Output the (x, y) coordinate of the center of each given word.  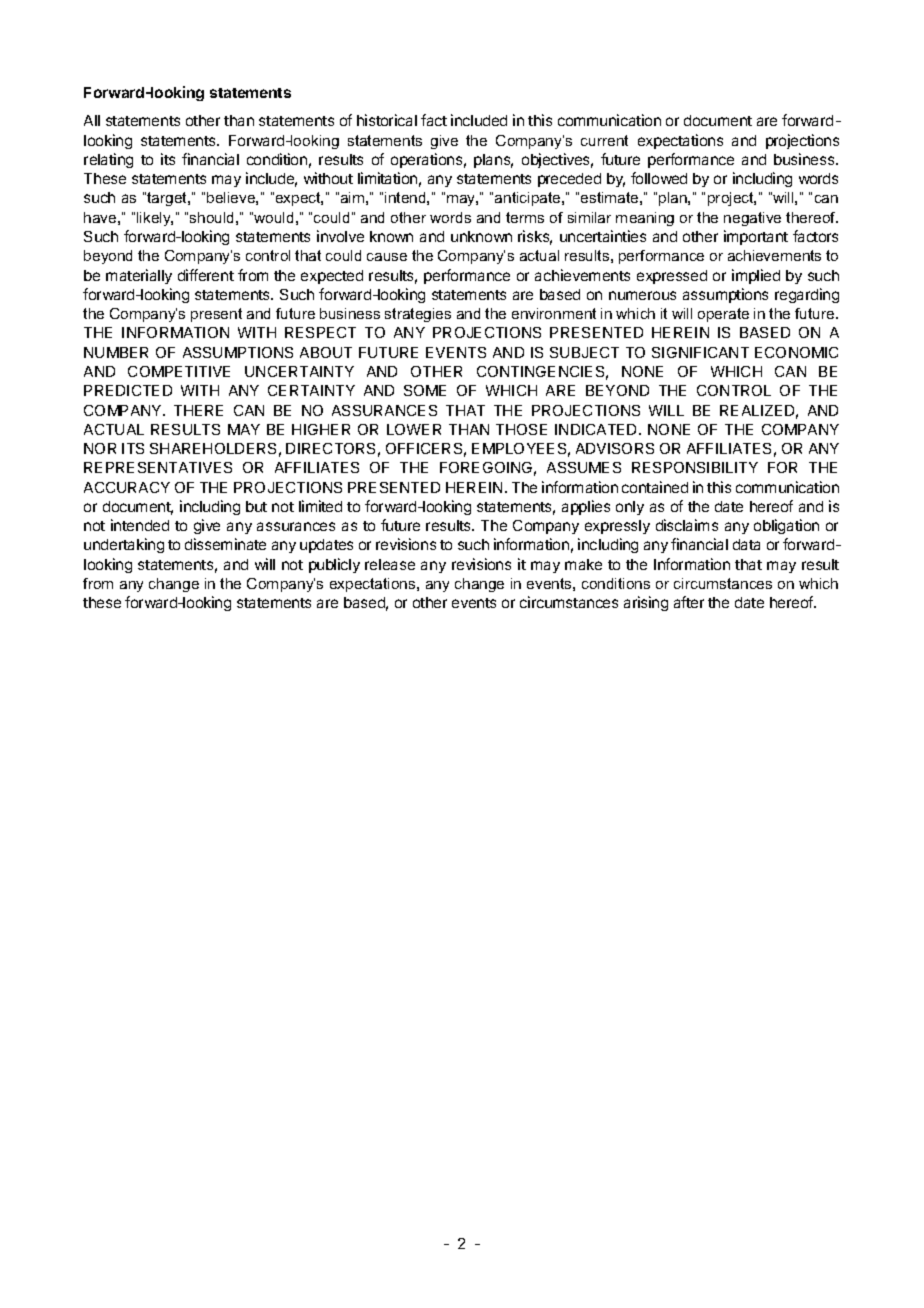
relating (108, 160)
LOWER (414, 429)
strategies (418, 315)
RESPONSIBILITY (695, 467)
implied (756, 276)
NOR (100, 448)
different (206, 275)
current (604, 140)
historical (387, 120)
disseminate (225, 544)
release (390, 564)
